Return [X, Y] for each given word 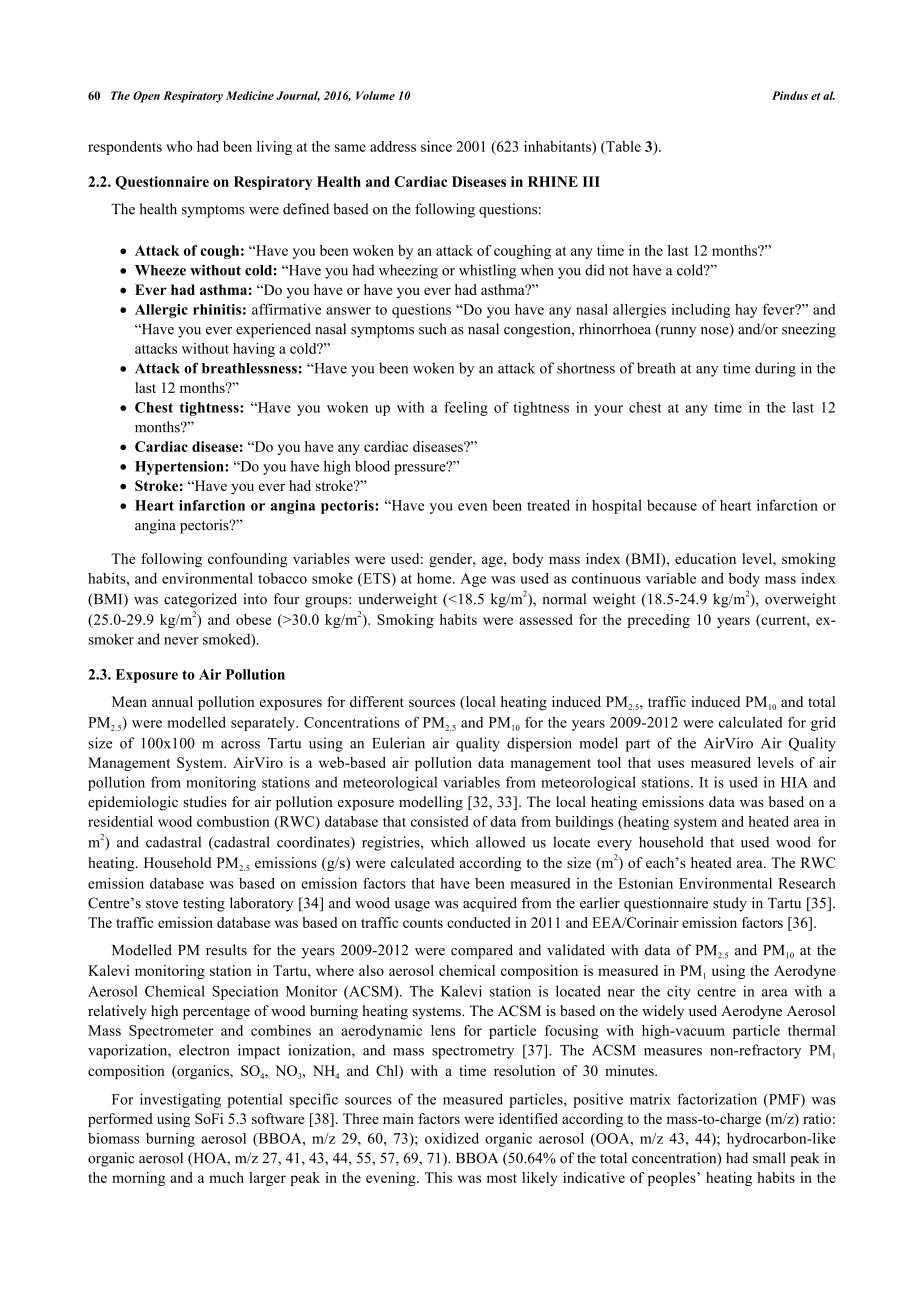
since [436, 146]
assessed [546, 619]
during [775, 369]
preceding [658, 621]
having [254, 350]
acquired [490, 904]
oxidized [452, 1138]
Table [622, 147]
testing [204, 904]
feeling [466, 408]
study [730, 904]
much [226, 1177]
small [769, 1158]
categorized [200, 600]
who [179, 146]
